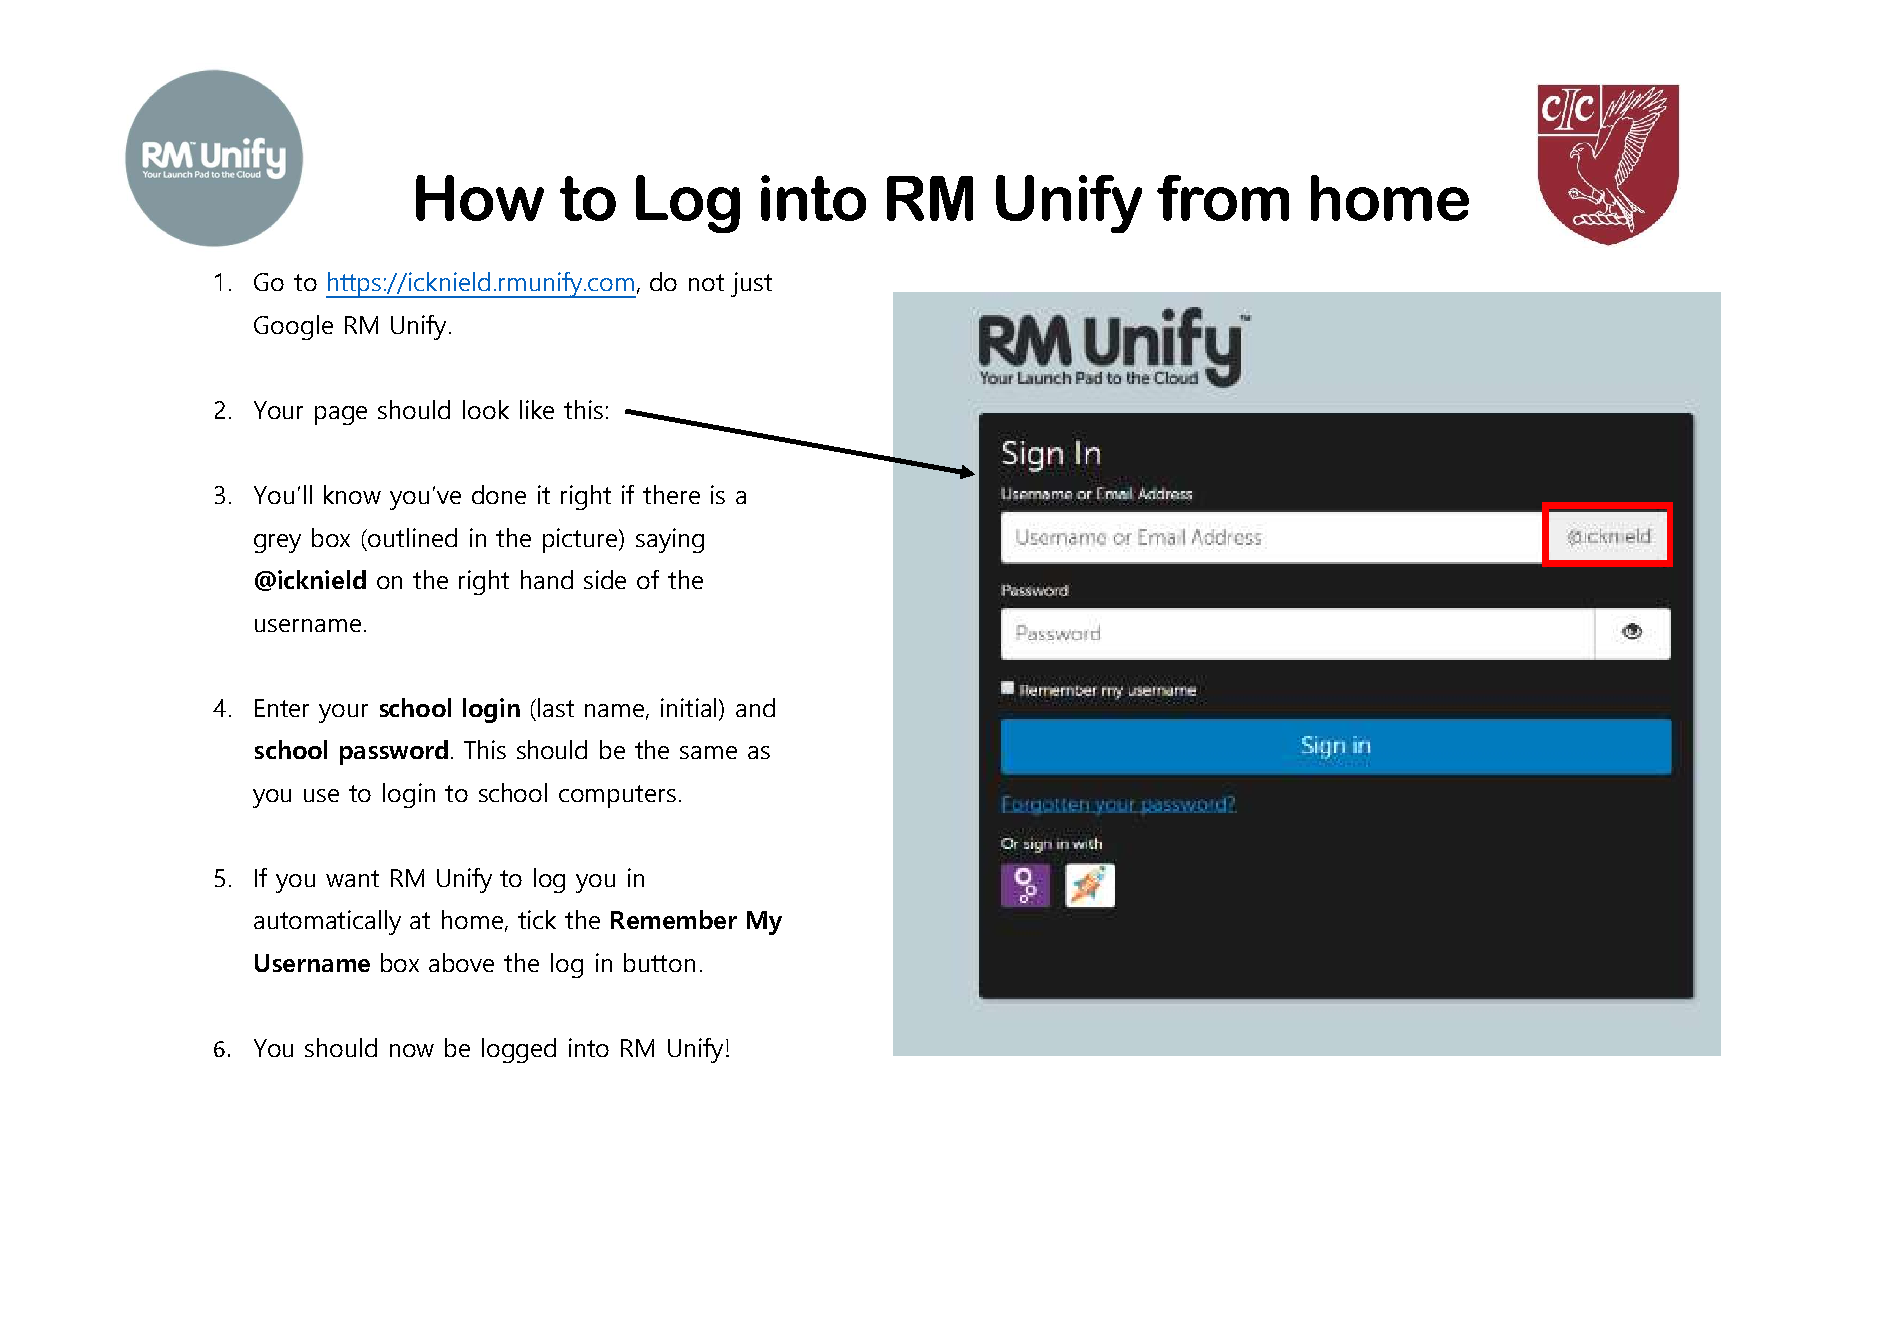  I want to click on initial, so click(690, 707).
